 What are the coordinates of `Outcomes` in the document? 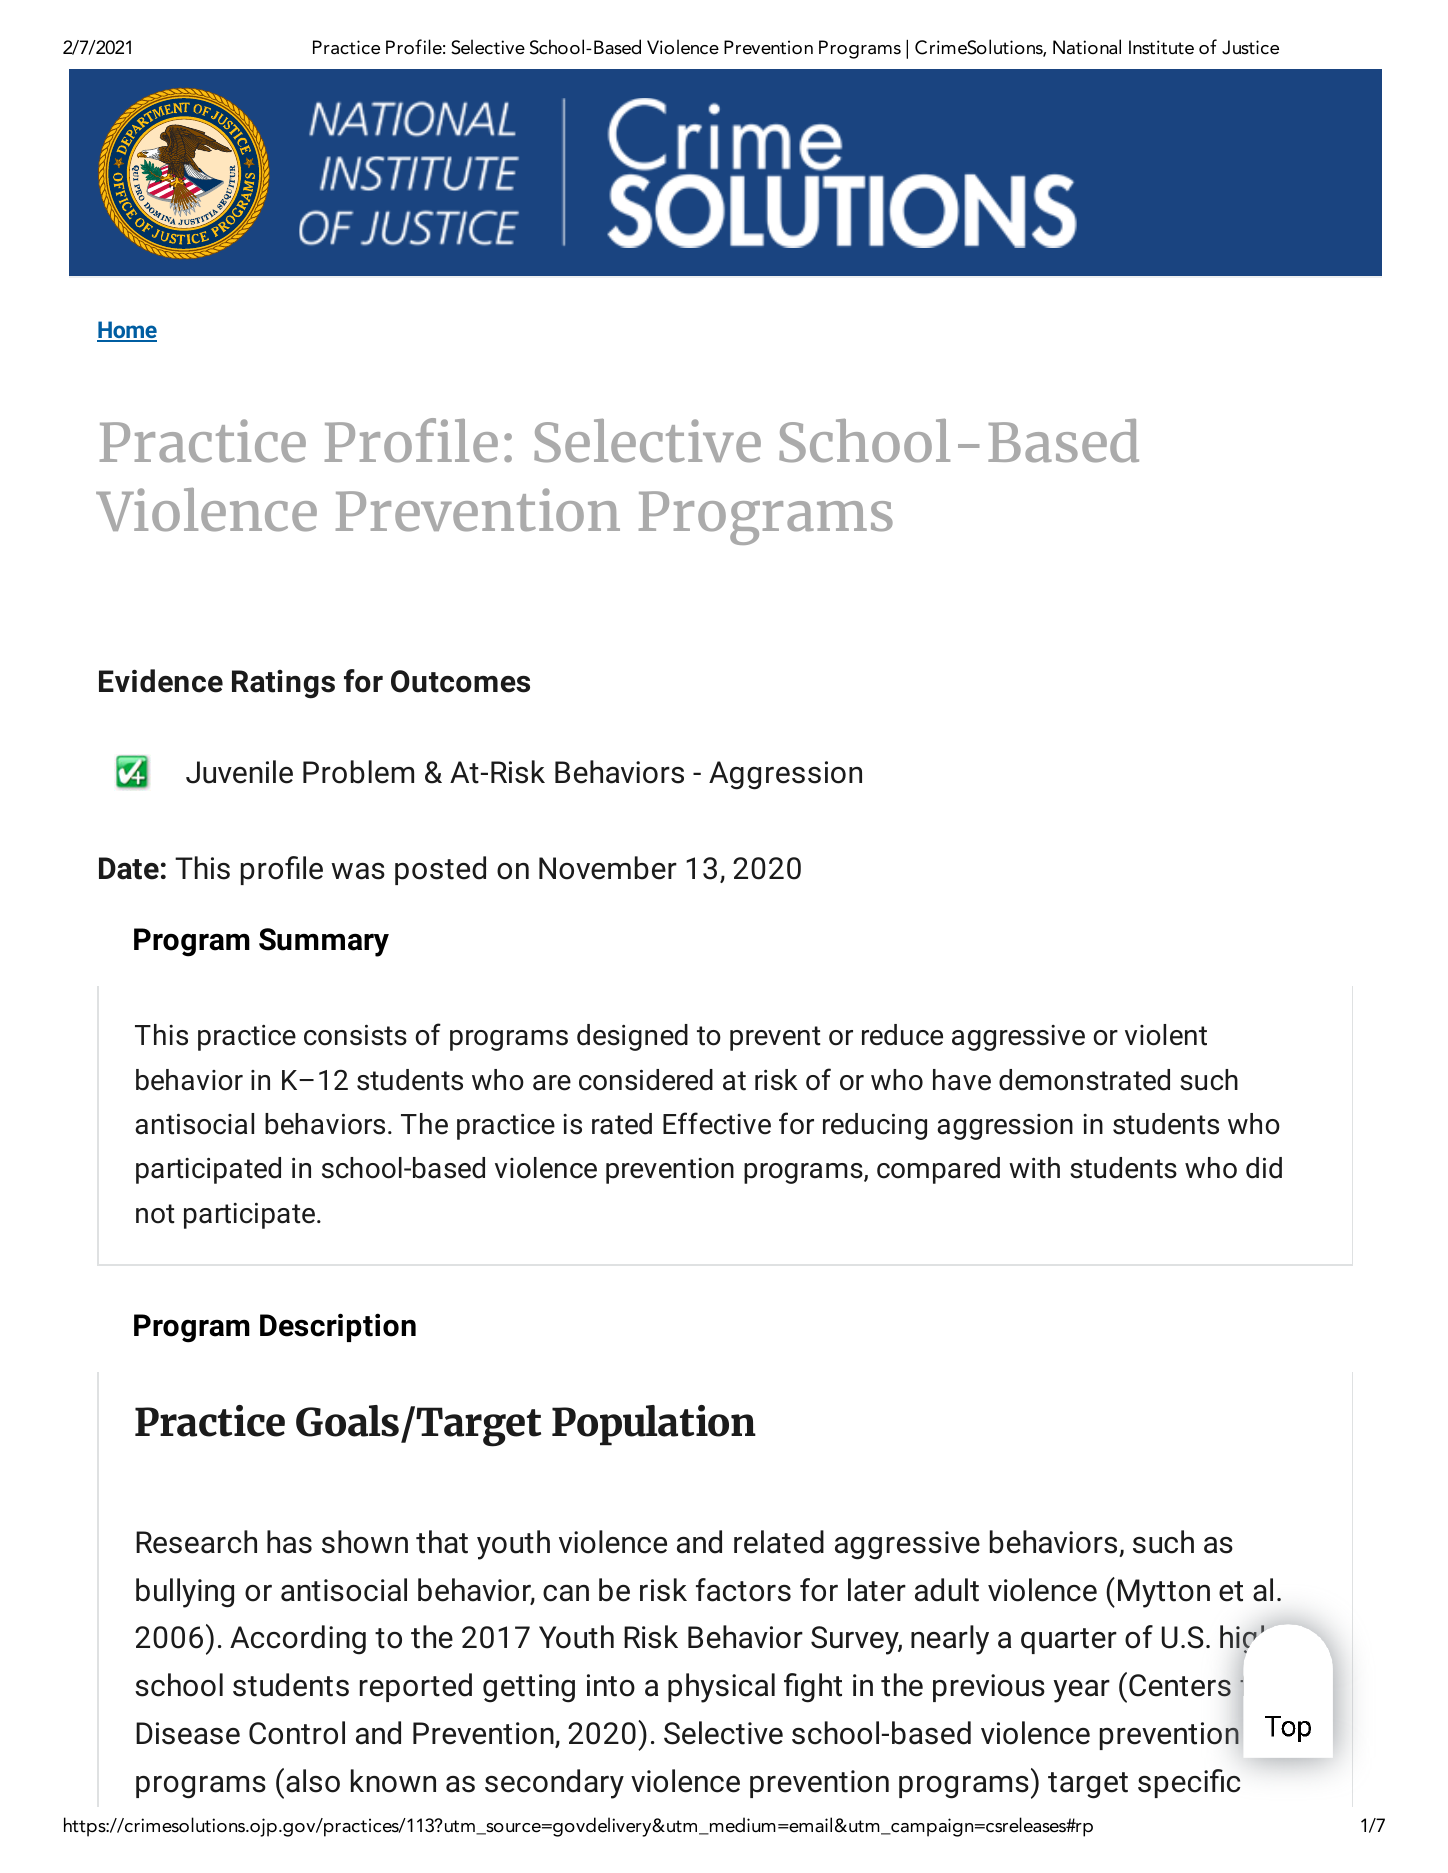 It's located at (460, 681).
